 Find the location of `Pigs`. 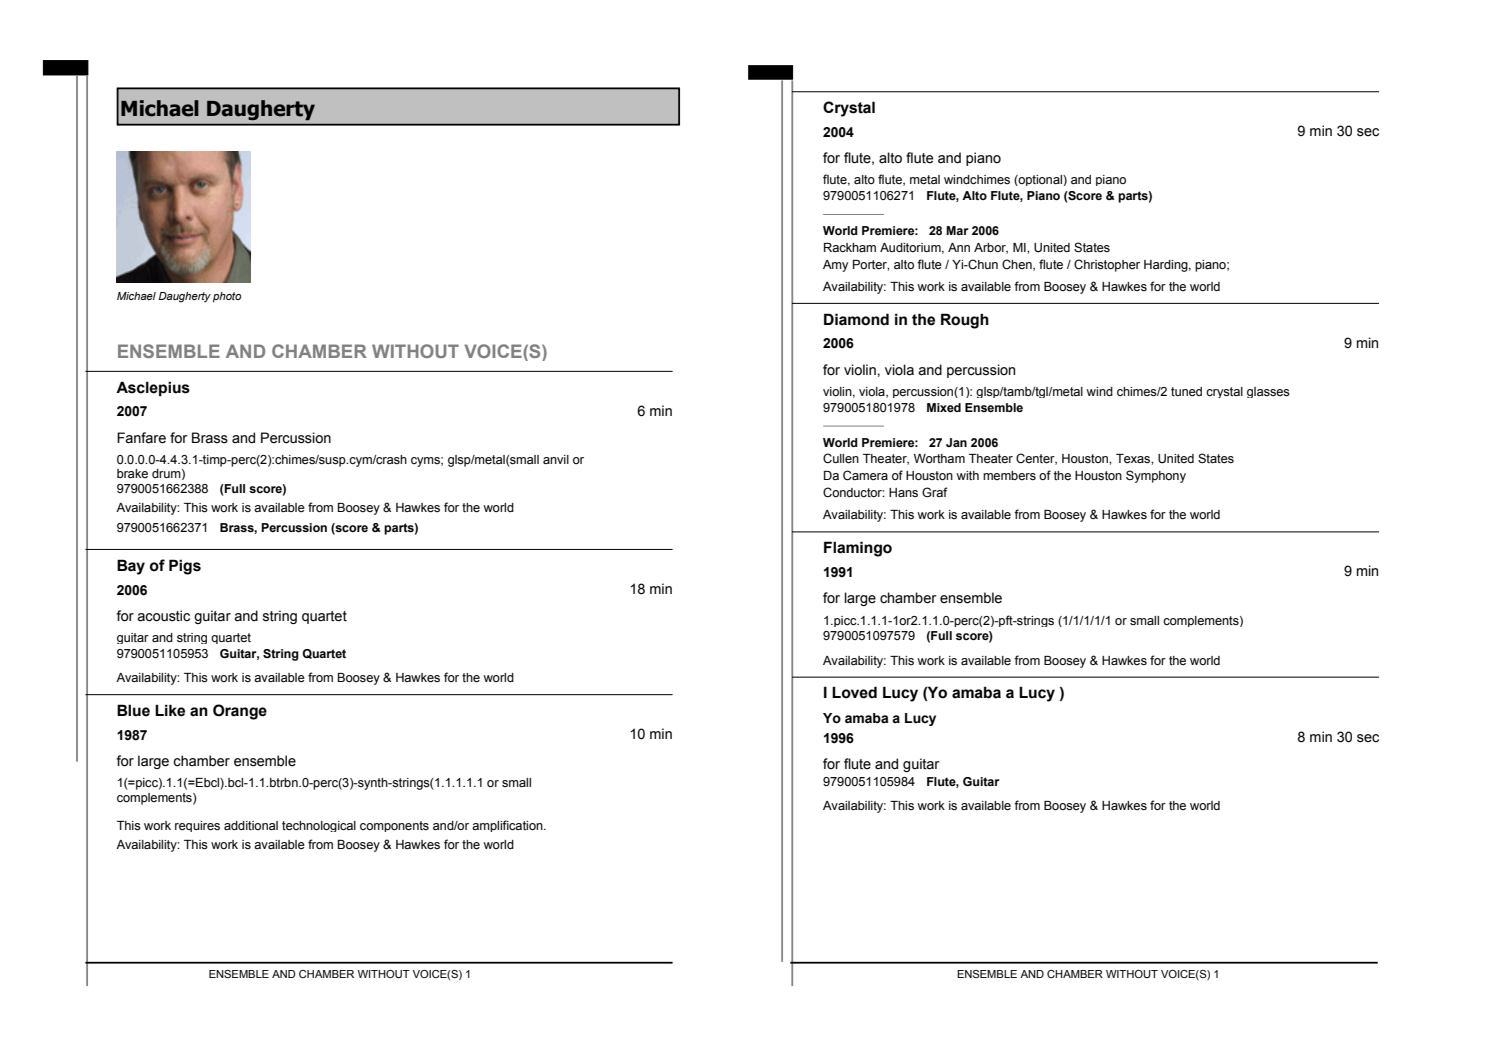

Pigs is located at coordinates (185, 567).
